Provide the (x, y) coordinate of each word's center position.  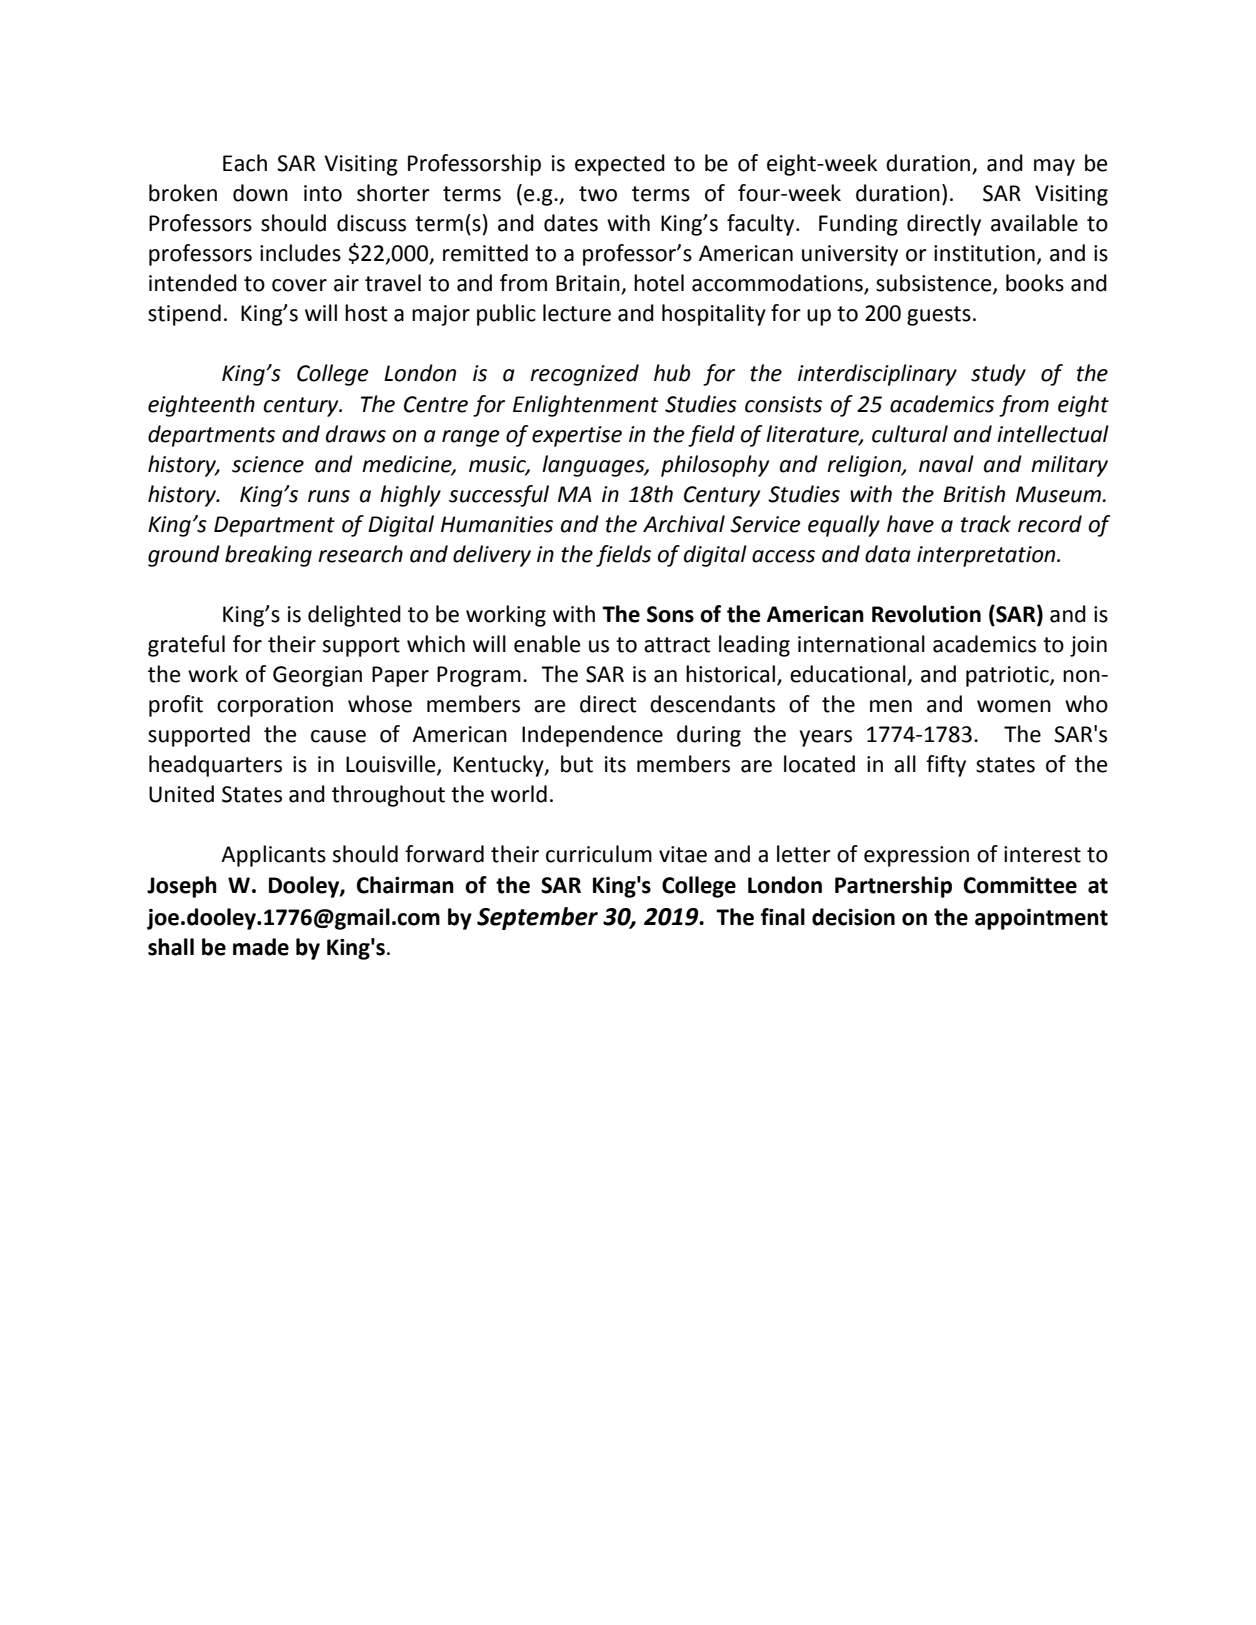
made (261, 947)
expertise (577, 436)
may (1054, 167)
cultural (910, 434)
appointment (1041, 919)
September (537, 918)
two (598, 194)
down (260, 193)
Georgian (317, 676)
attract (677, 645)
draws (356, 434)
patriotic (1008, 676)
